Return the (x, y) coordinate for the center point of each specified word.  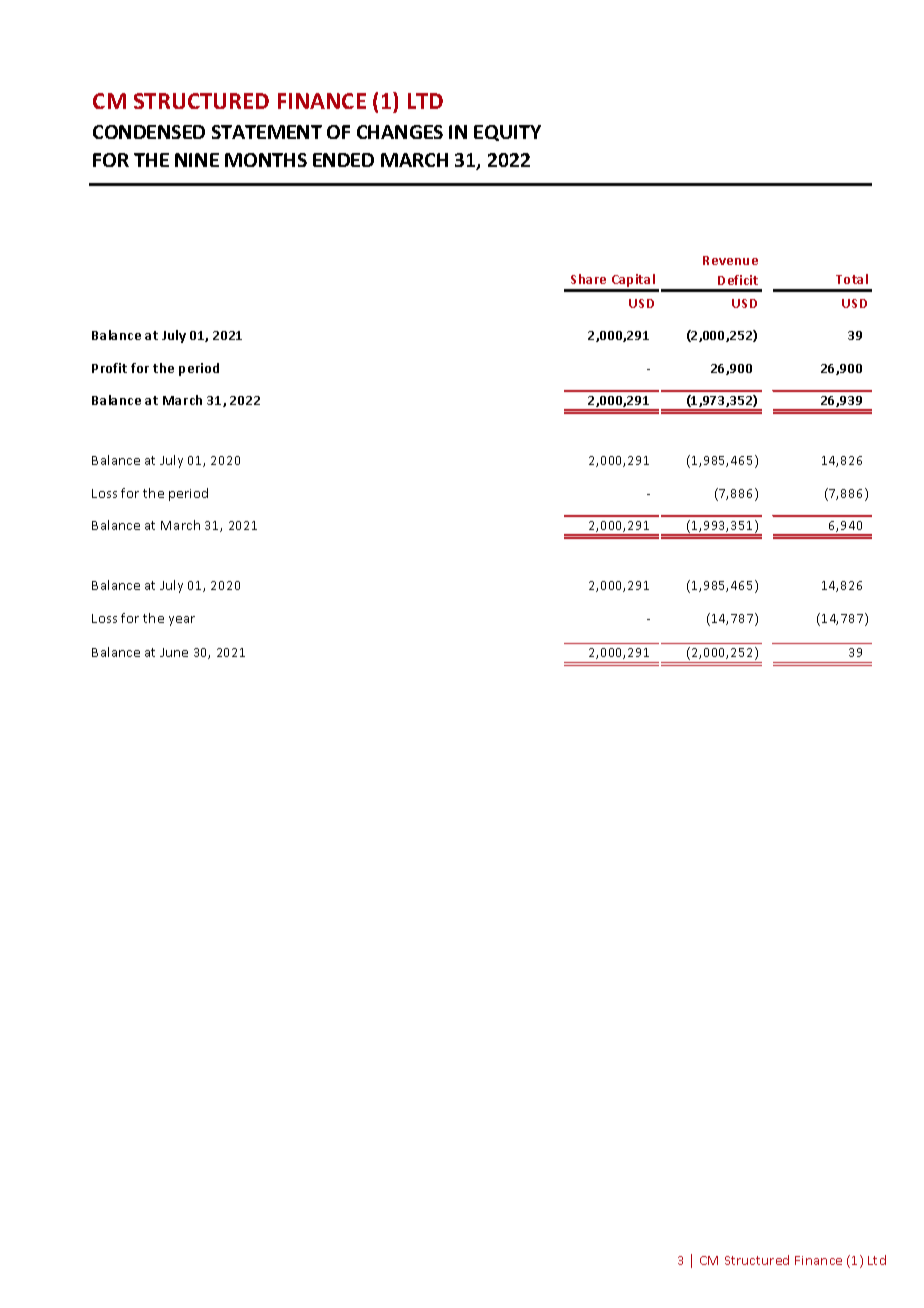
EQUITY (507, 133)
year (182, 621)
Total (852, 279)
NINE (197, 160)
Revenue (730, 260)
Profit (109, 368)
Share (588, 279)
